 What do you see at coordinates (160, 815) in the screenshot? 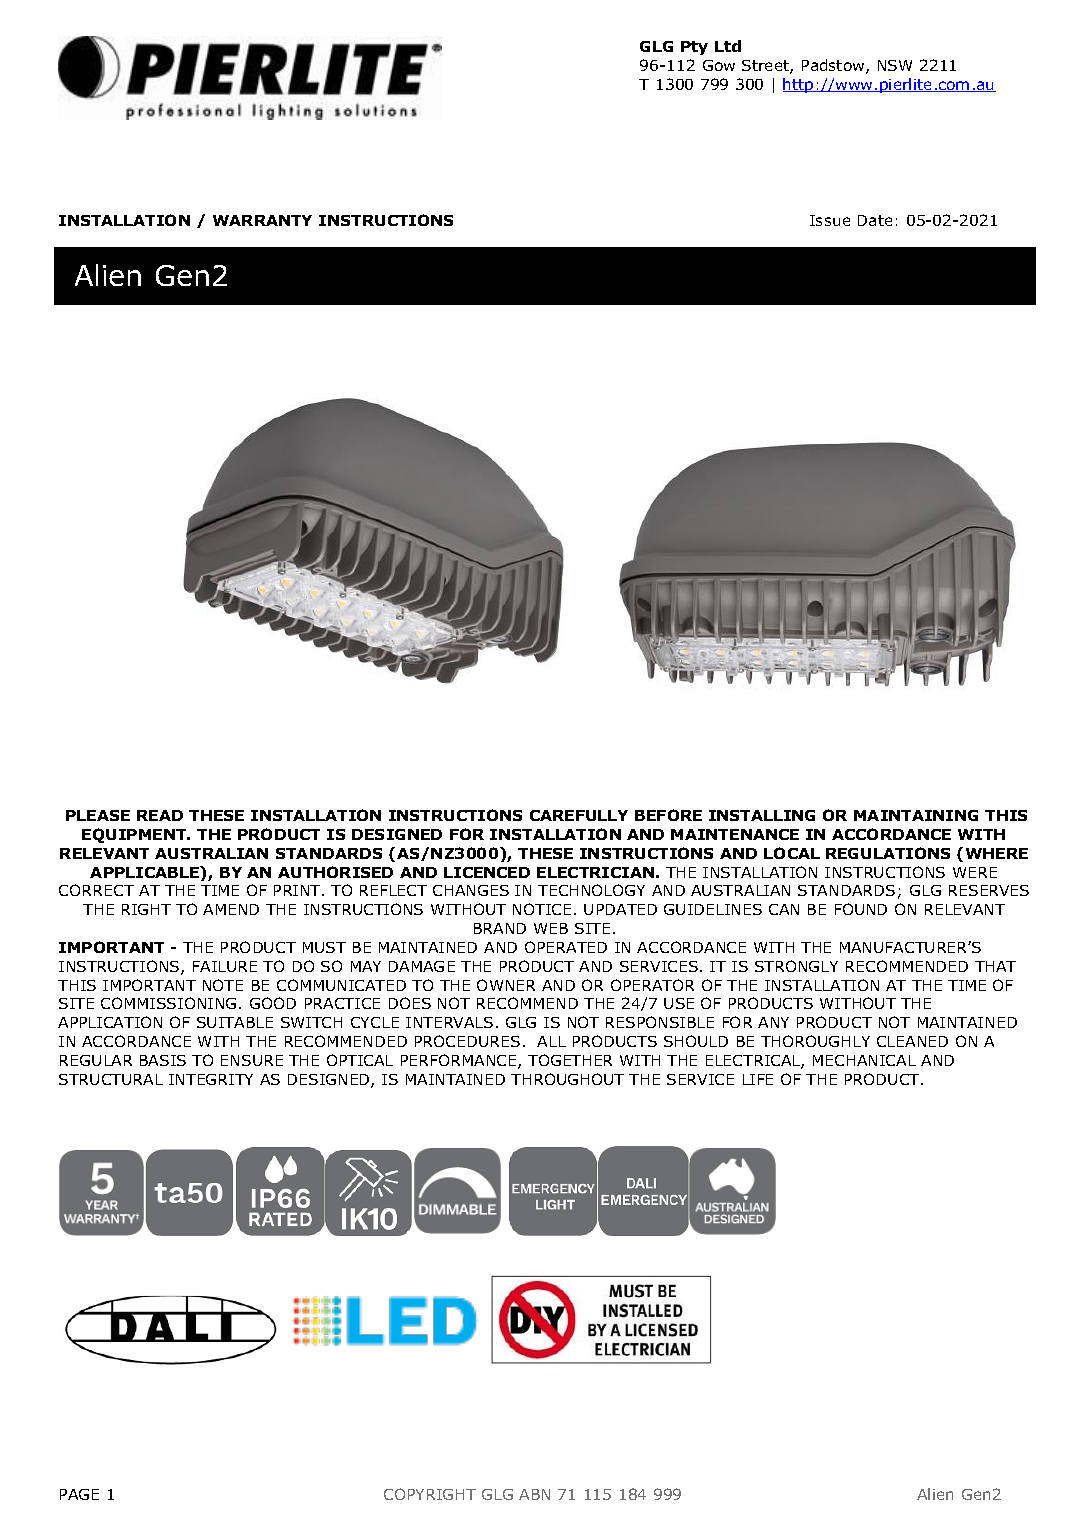
I see `READ` at bounding box center [160, 815].
